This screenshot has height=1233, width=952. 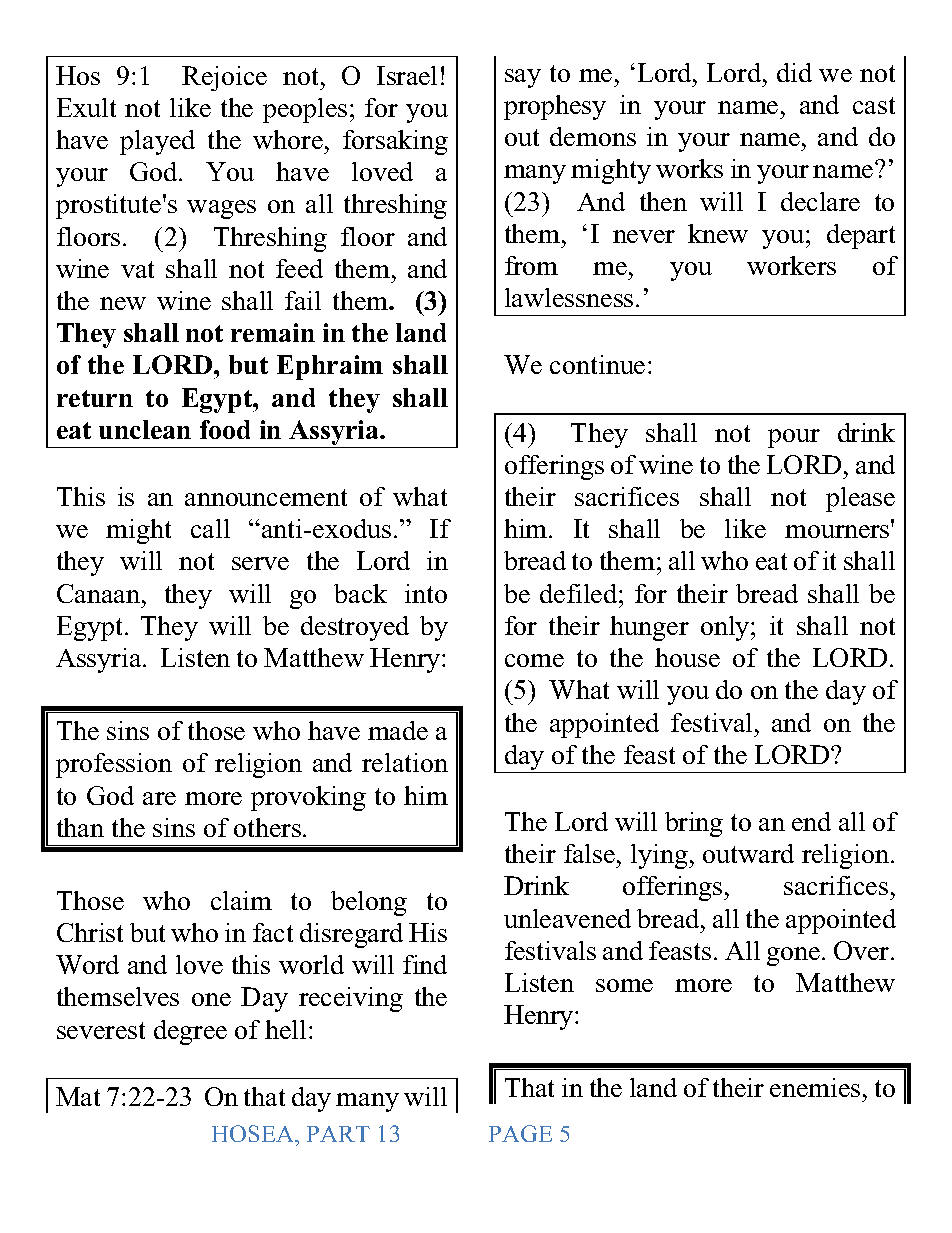 What do you see at coordinates (254, 1135) in the screenshot?
I see `HOSEA` at bounding box center [254, 1135].
